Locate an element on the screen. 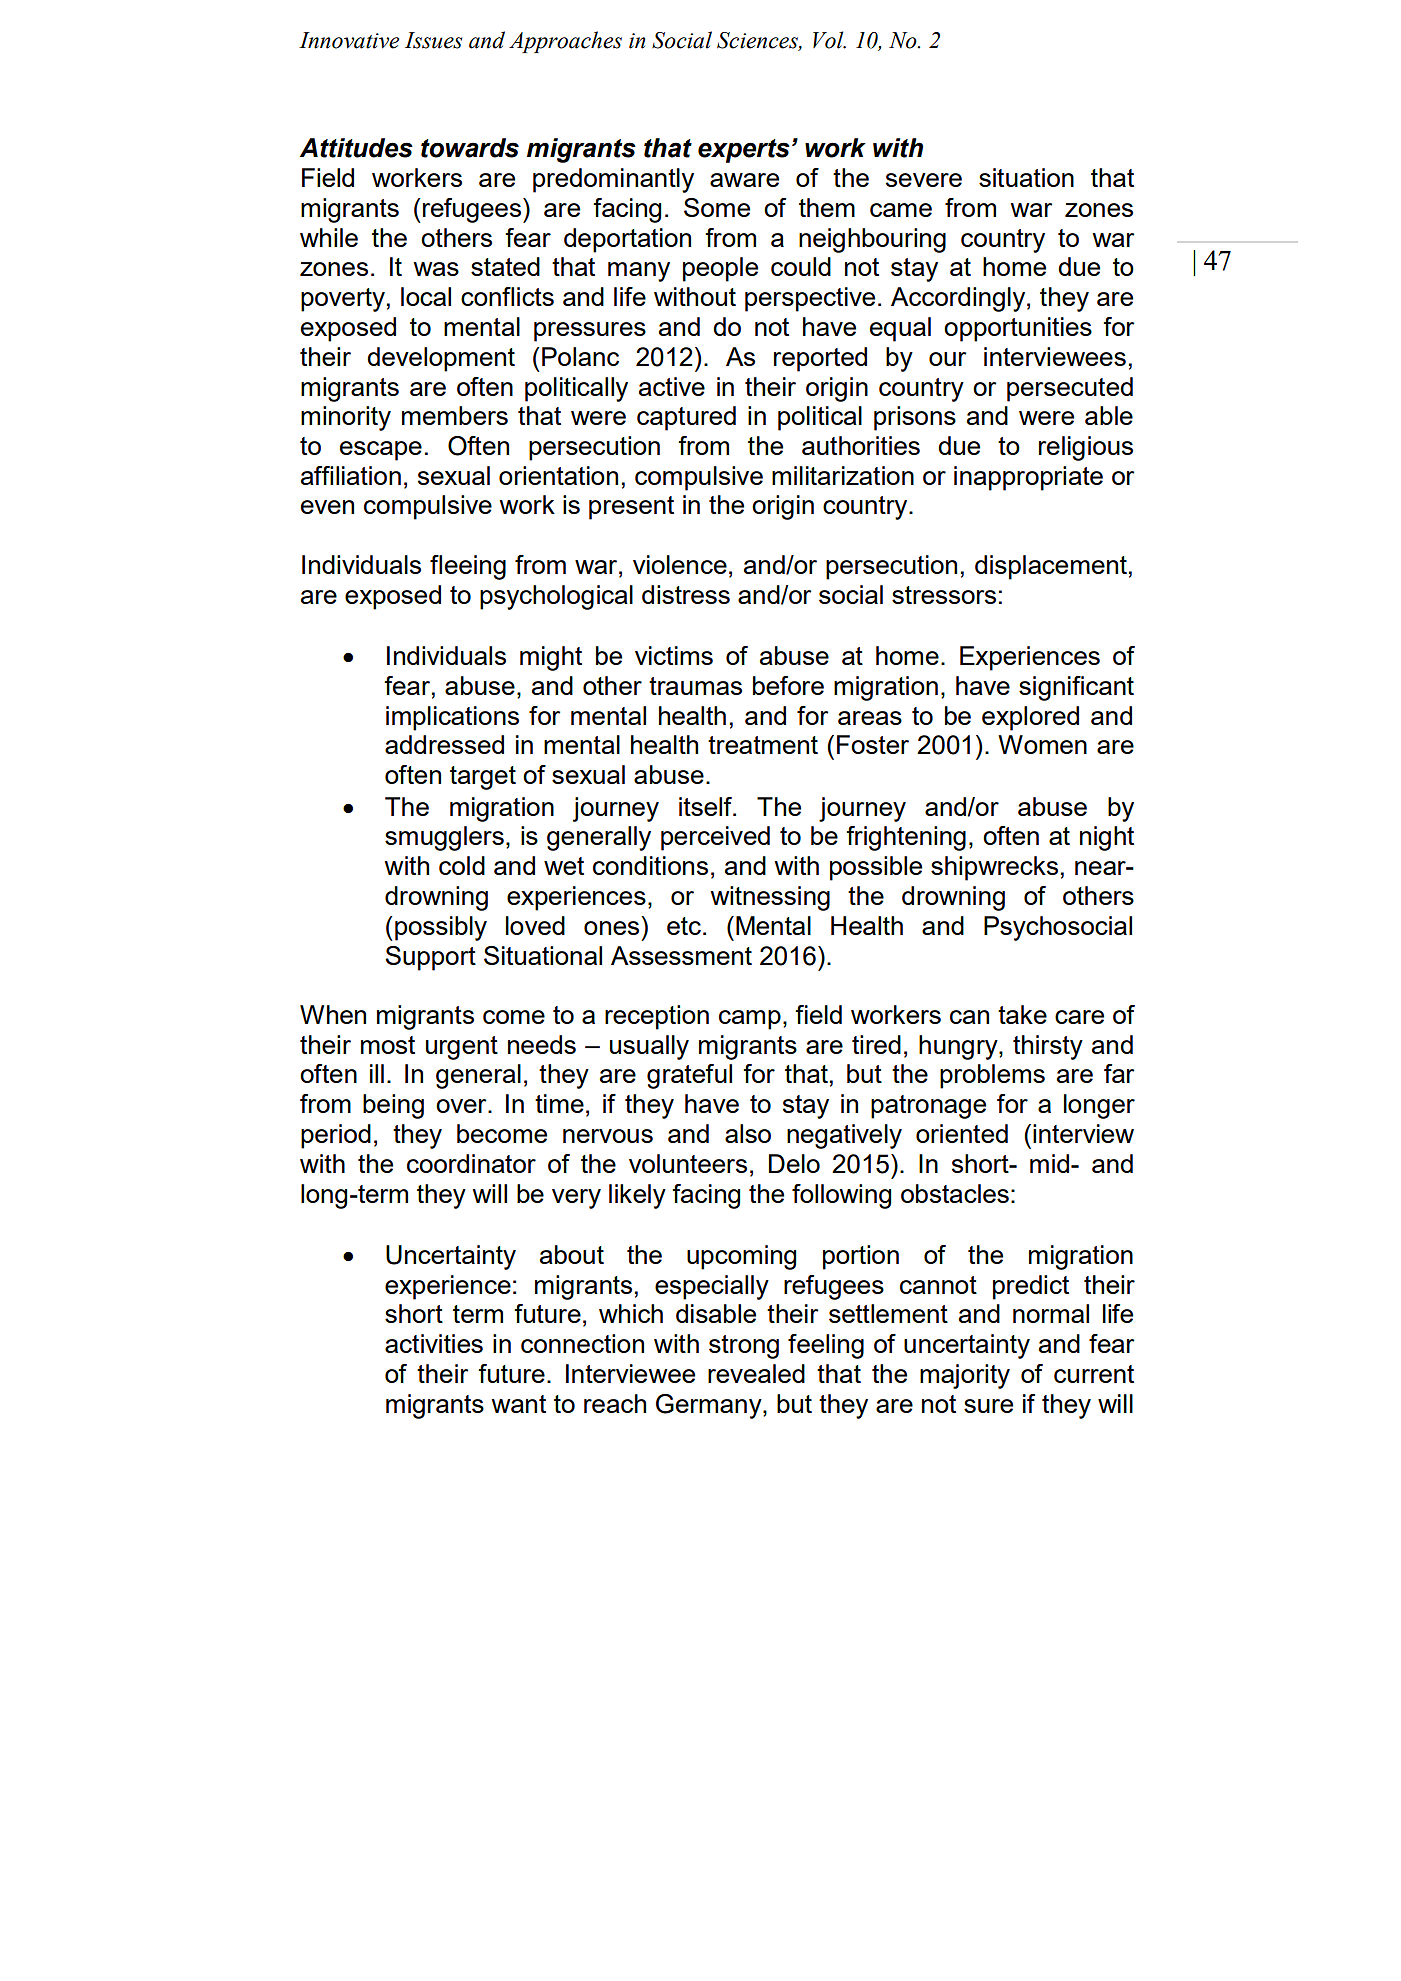 The width and height of the screenshot is (1401, 1981). activities is located at coordinates (434, 1343).
